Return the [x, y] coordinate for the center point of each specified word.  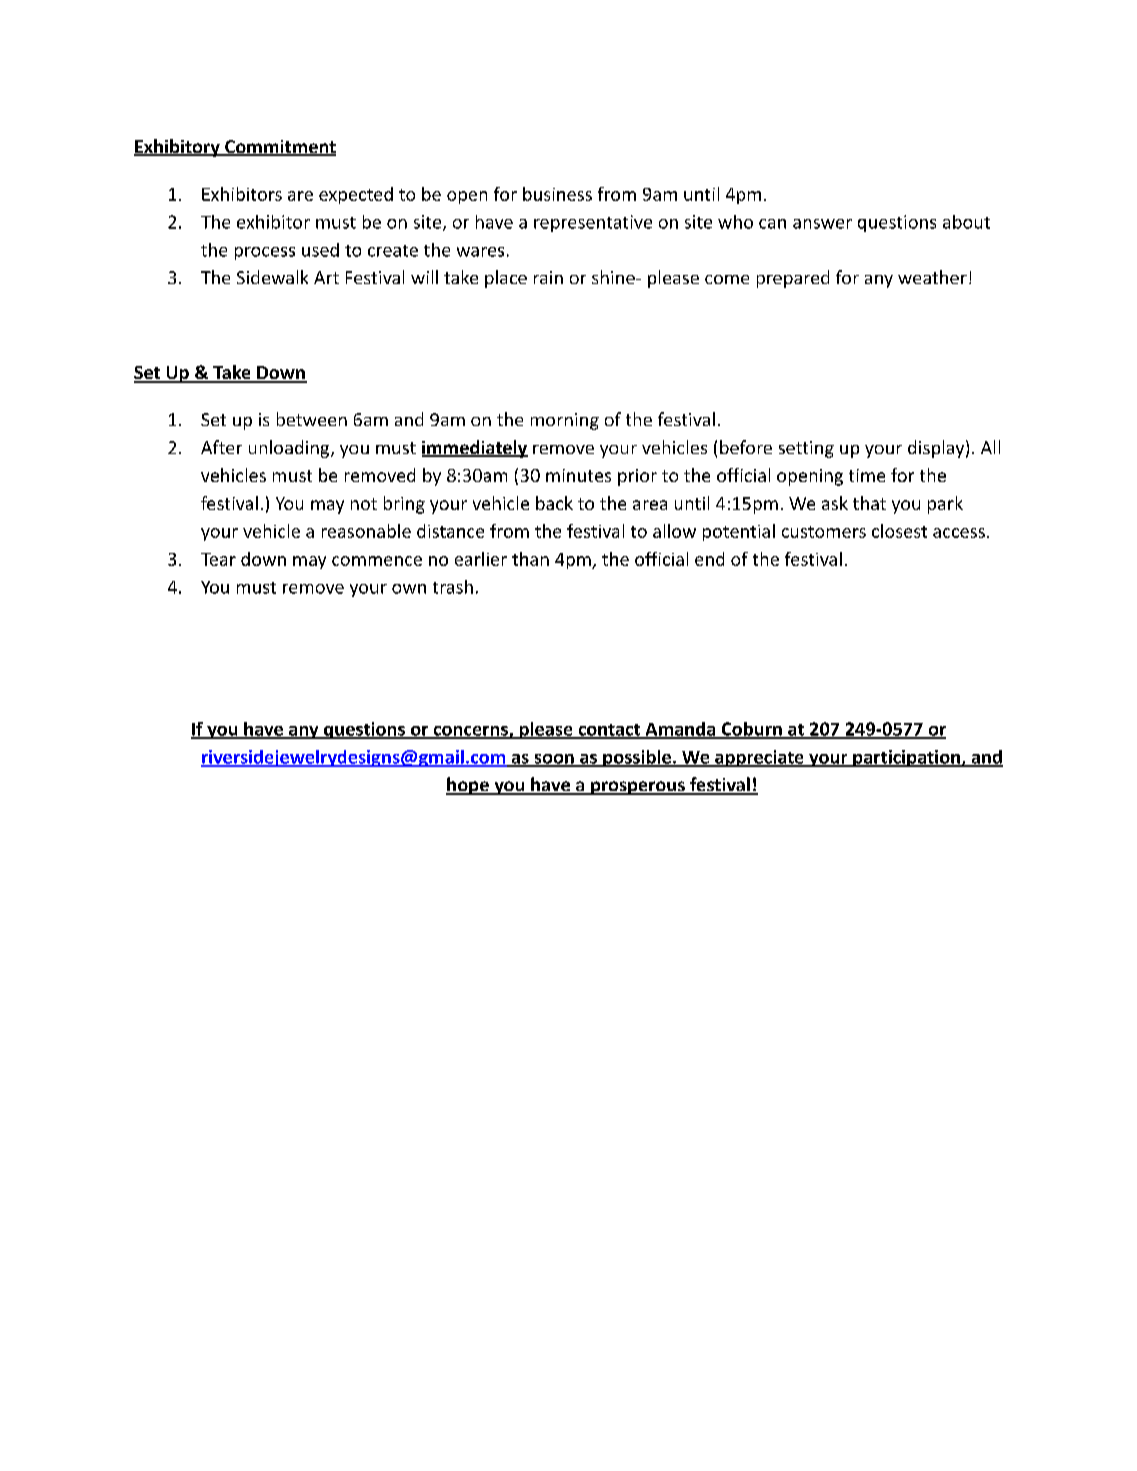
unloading [290, 449]
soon [554, 760]
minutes [578, 475]
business [557, 194]
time [867, 475]
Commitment [279, 148]
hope [468, 786]
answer [822, 224]
